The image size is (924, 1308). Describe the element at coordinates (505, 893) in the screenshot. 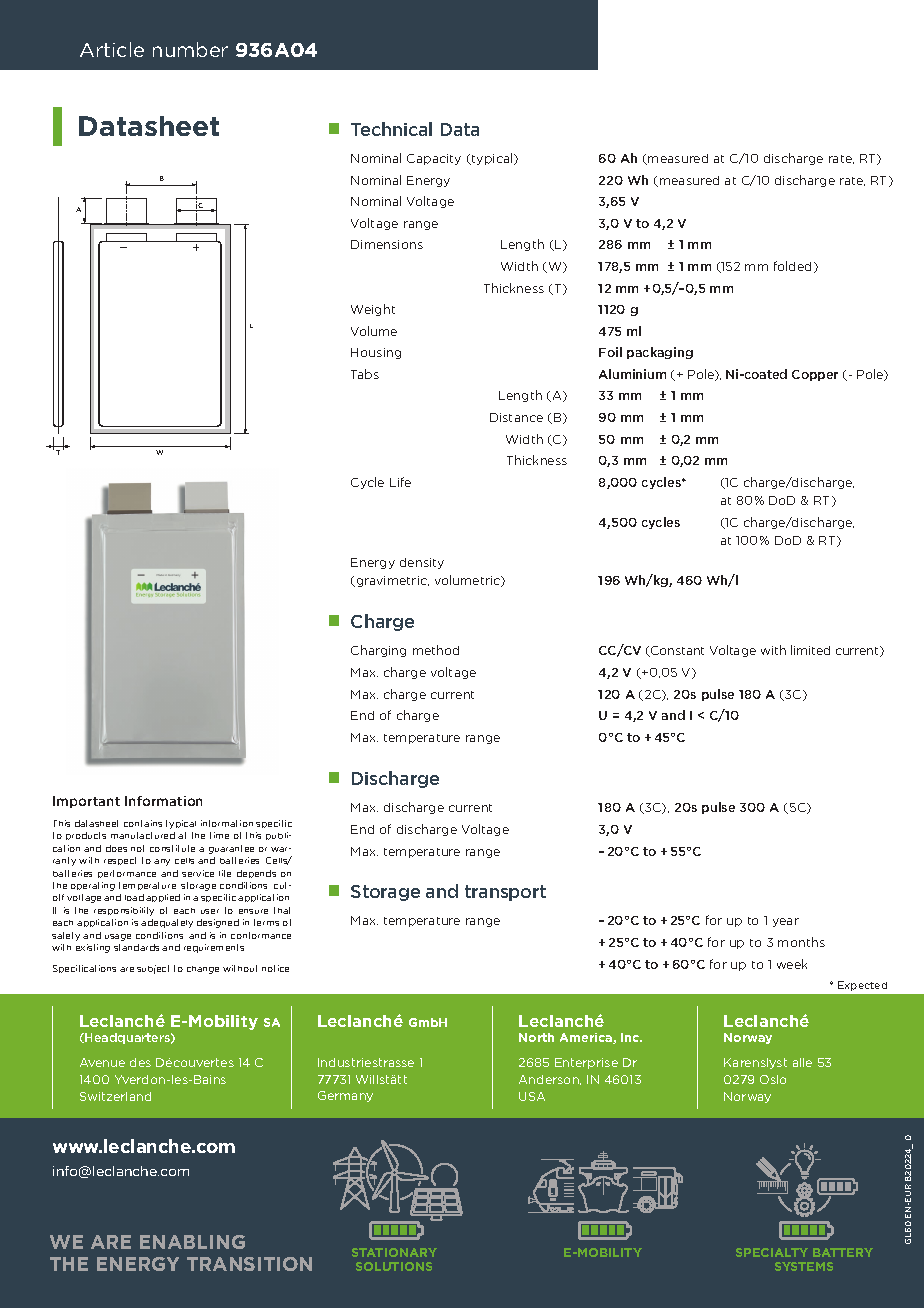

I see `transport` at that location.
